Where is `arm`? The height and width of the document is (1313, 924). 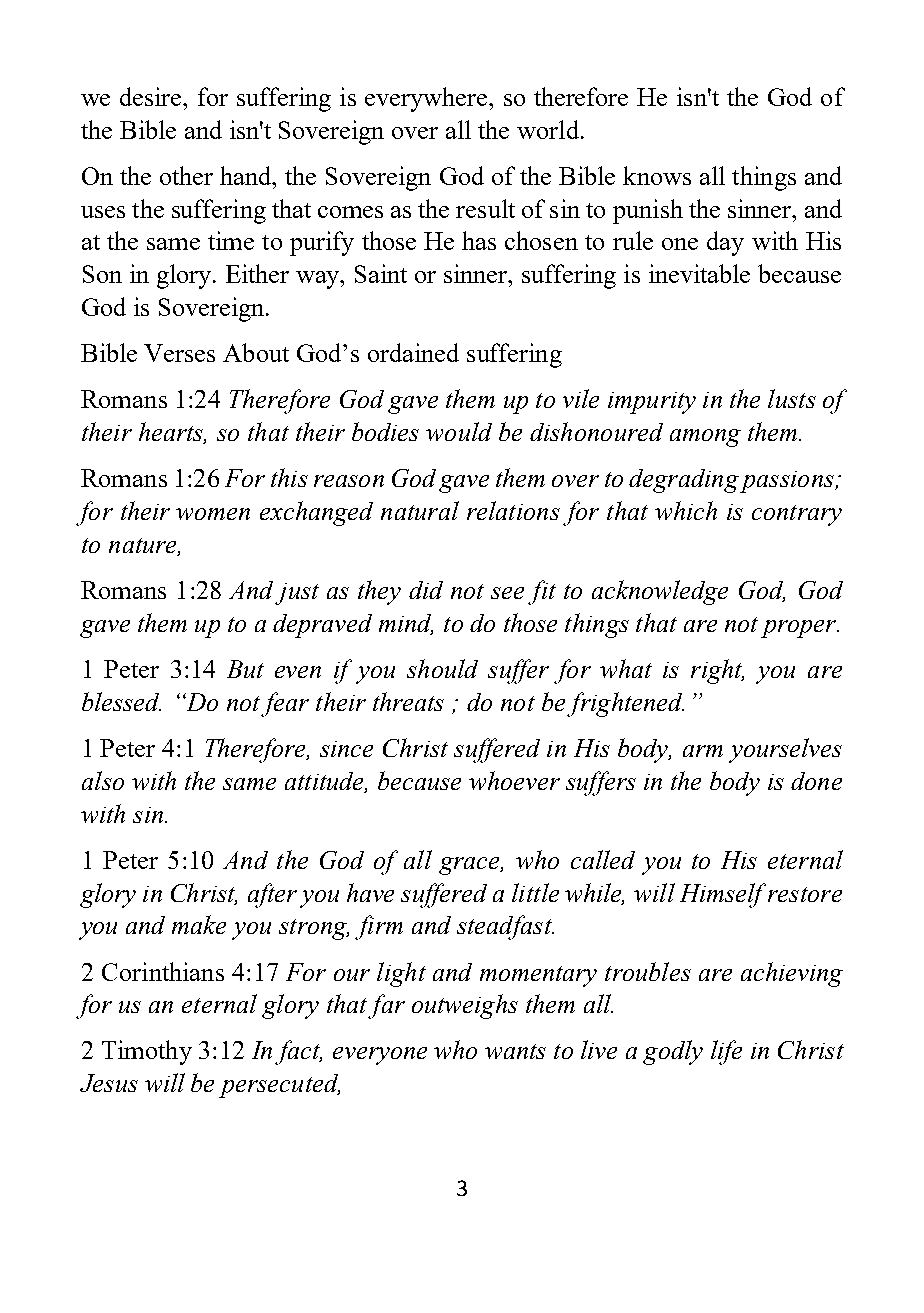
arm is located at coordinates (703, 751).
